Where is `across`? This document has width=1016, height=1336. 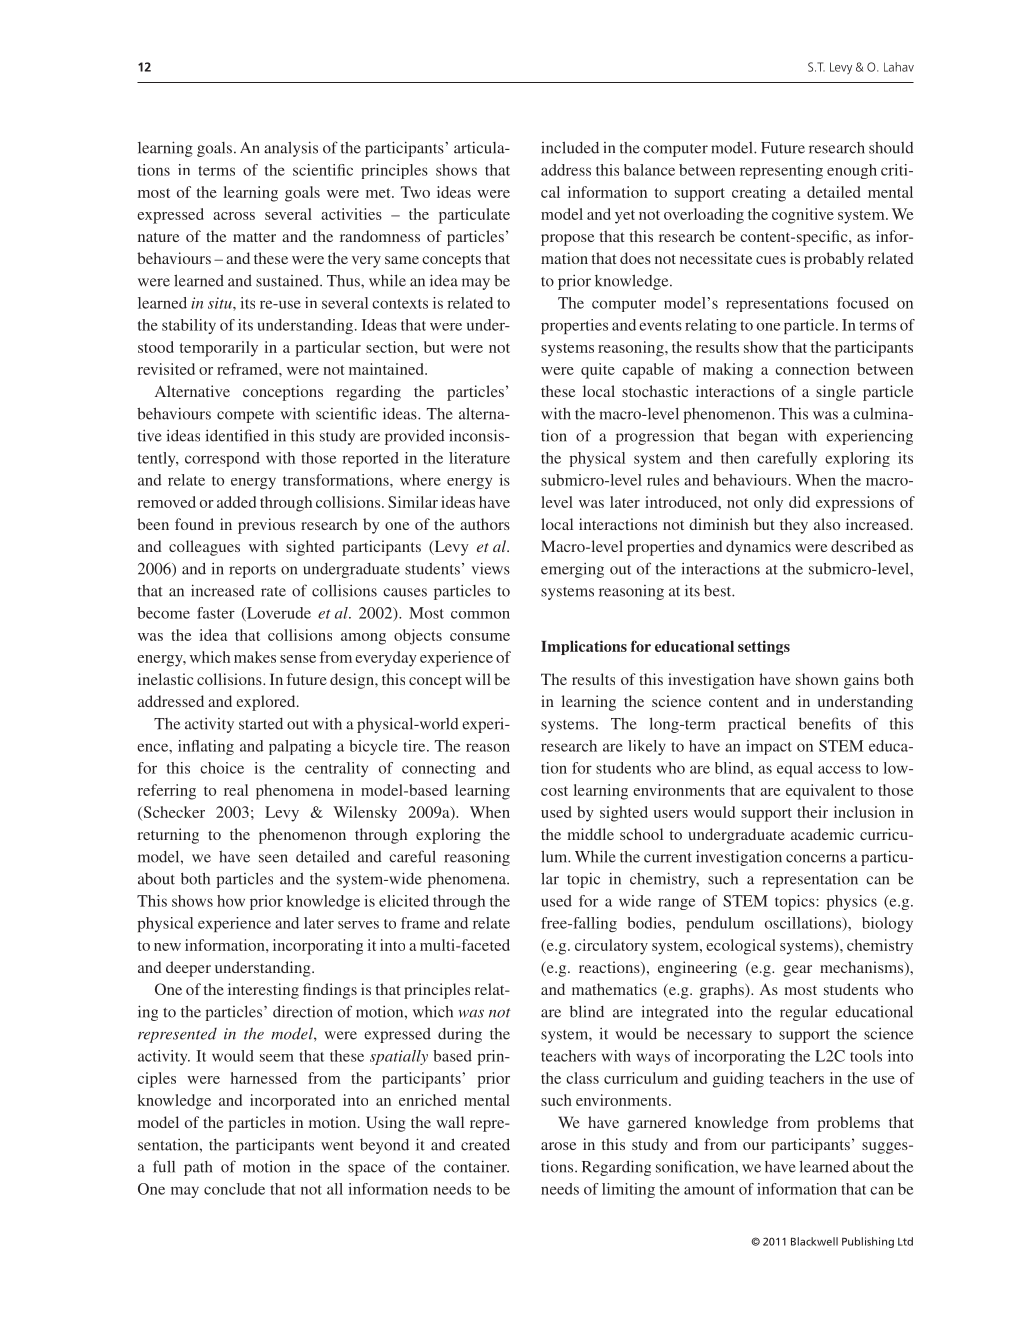
across is located at coordinates (234, 216).
